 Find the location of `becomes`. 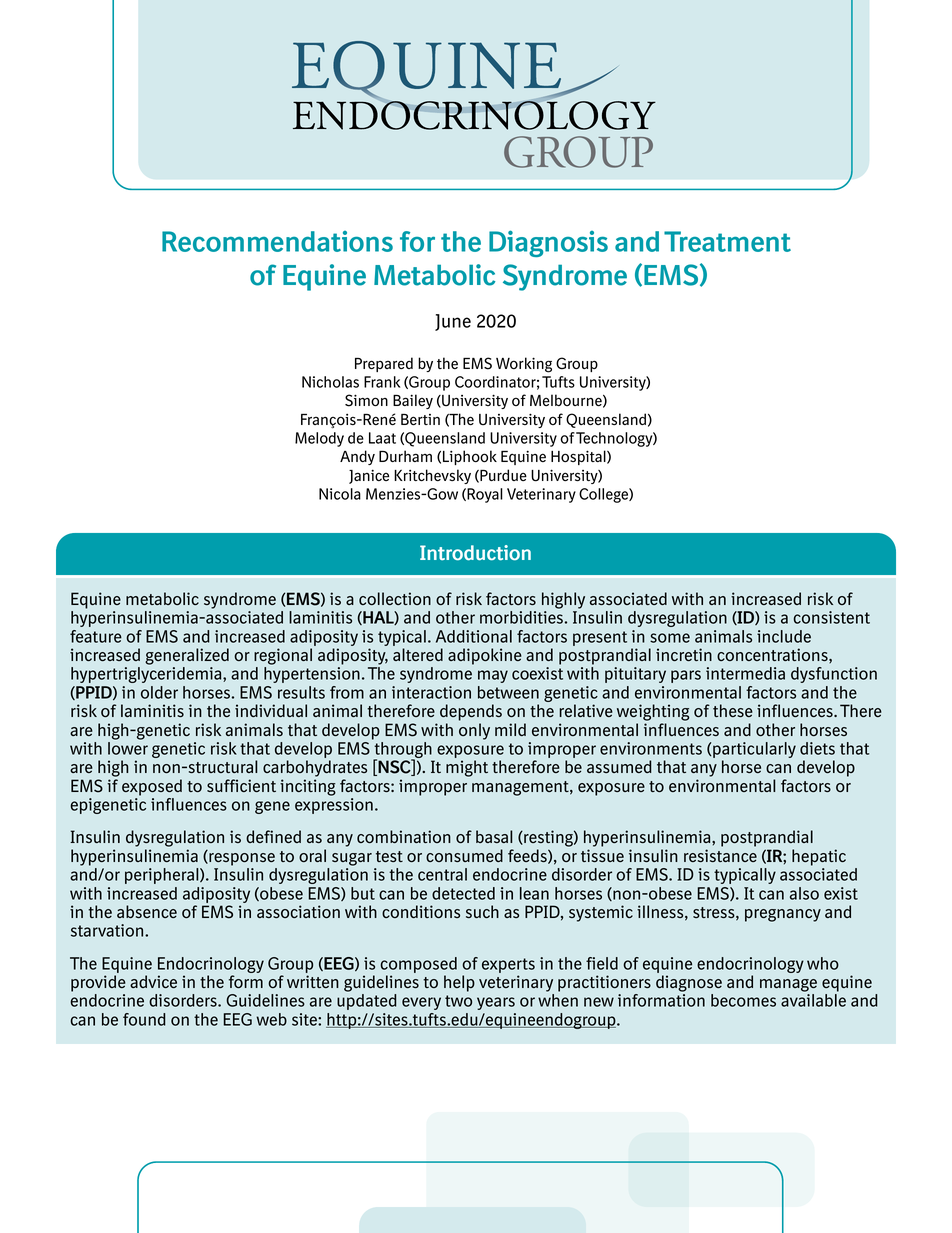

becomes is located at coordinates (743, 1000).
